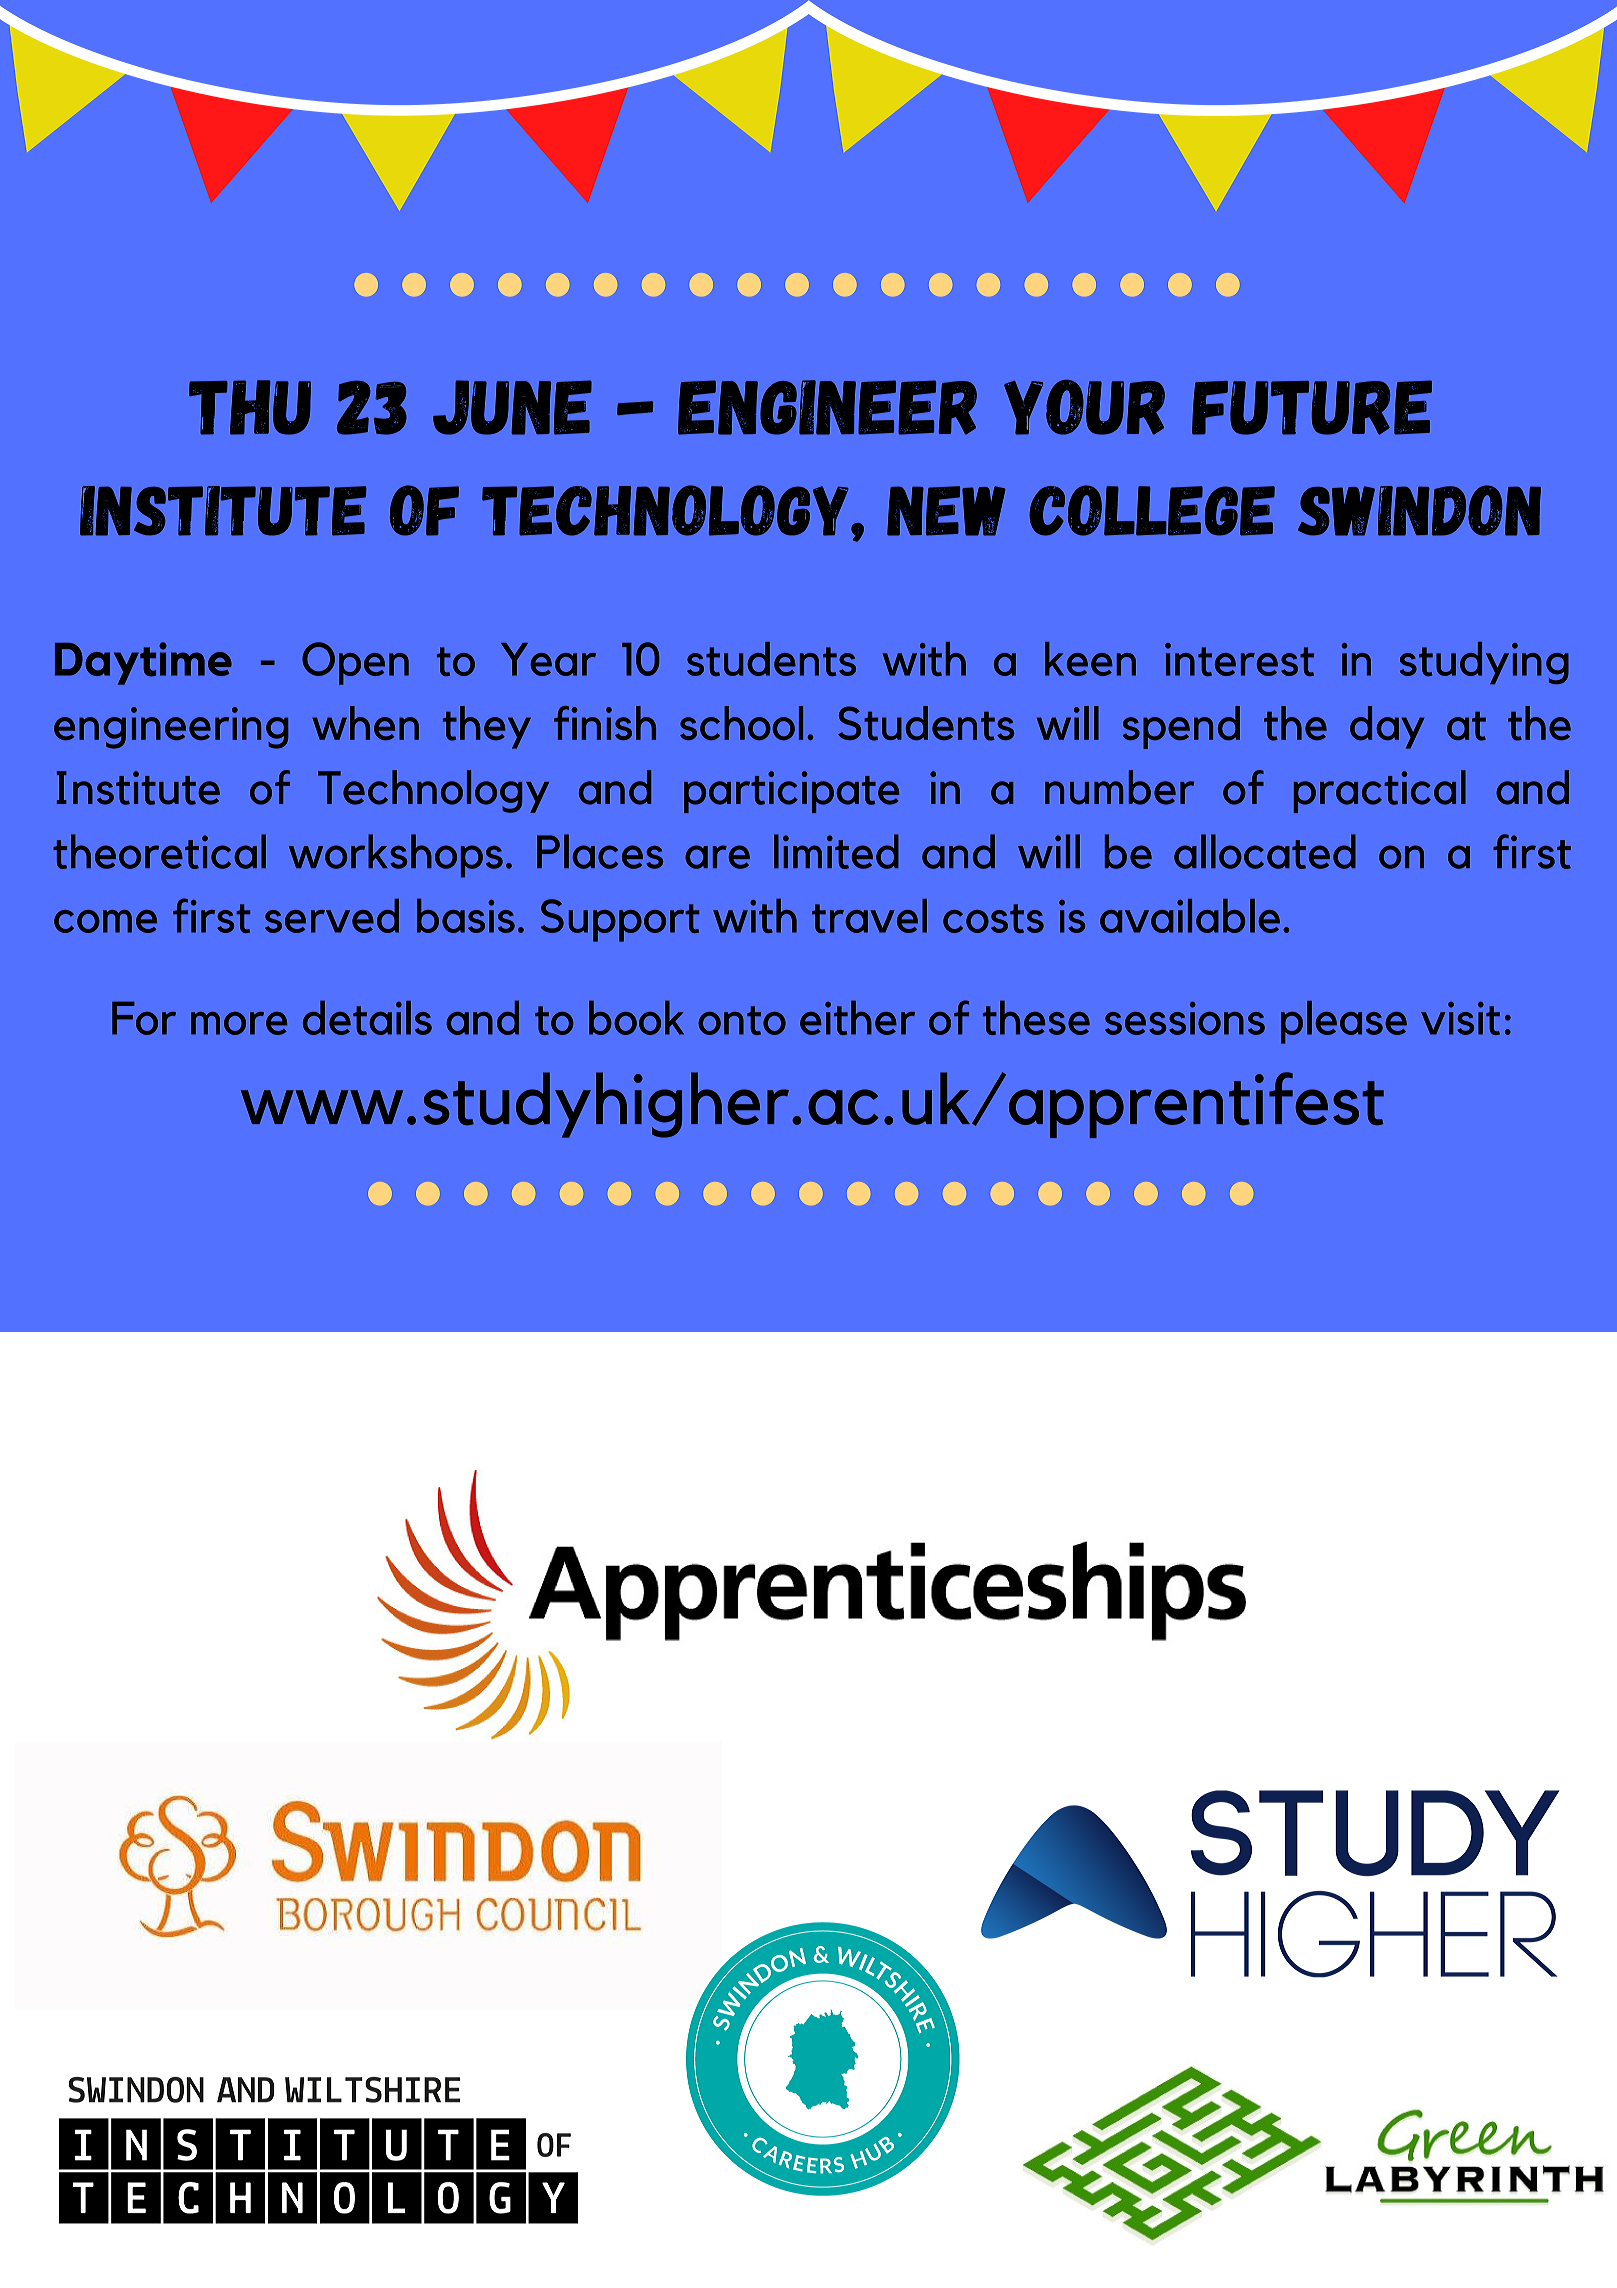 The image size is (1617, 2288). Describe the element at coordinates (1084, 407) in the page. I see `Your` at that location.
